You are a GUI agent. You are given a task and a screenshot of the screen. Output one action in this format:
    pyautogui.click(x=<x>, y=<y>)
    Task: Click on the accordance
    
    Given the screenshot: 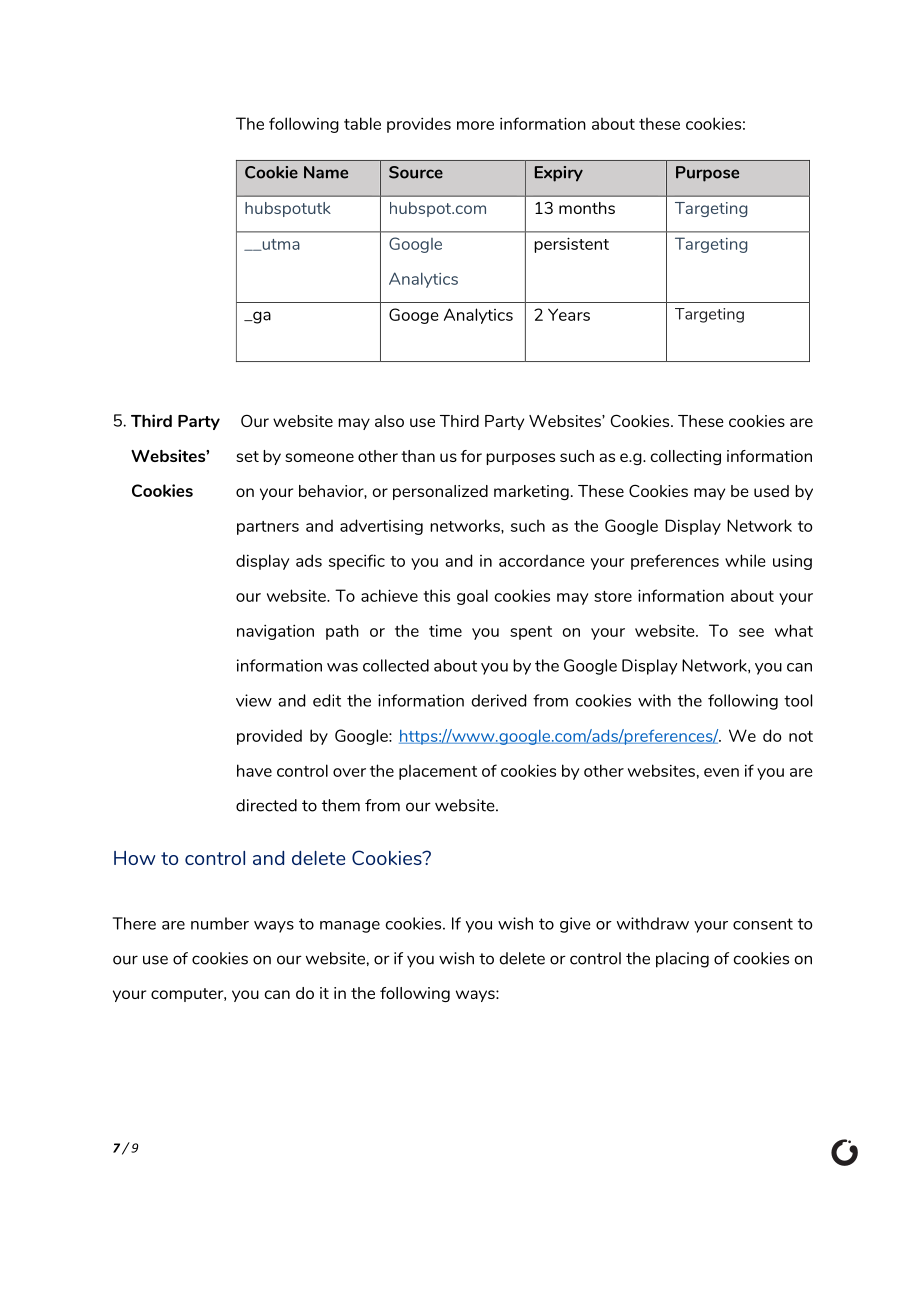 What is the action you would take?
    pyautogui.click(x=541, y=560)
